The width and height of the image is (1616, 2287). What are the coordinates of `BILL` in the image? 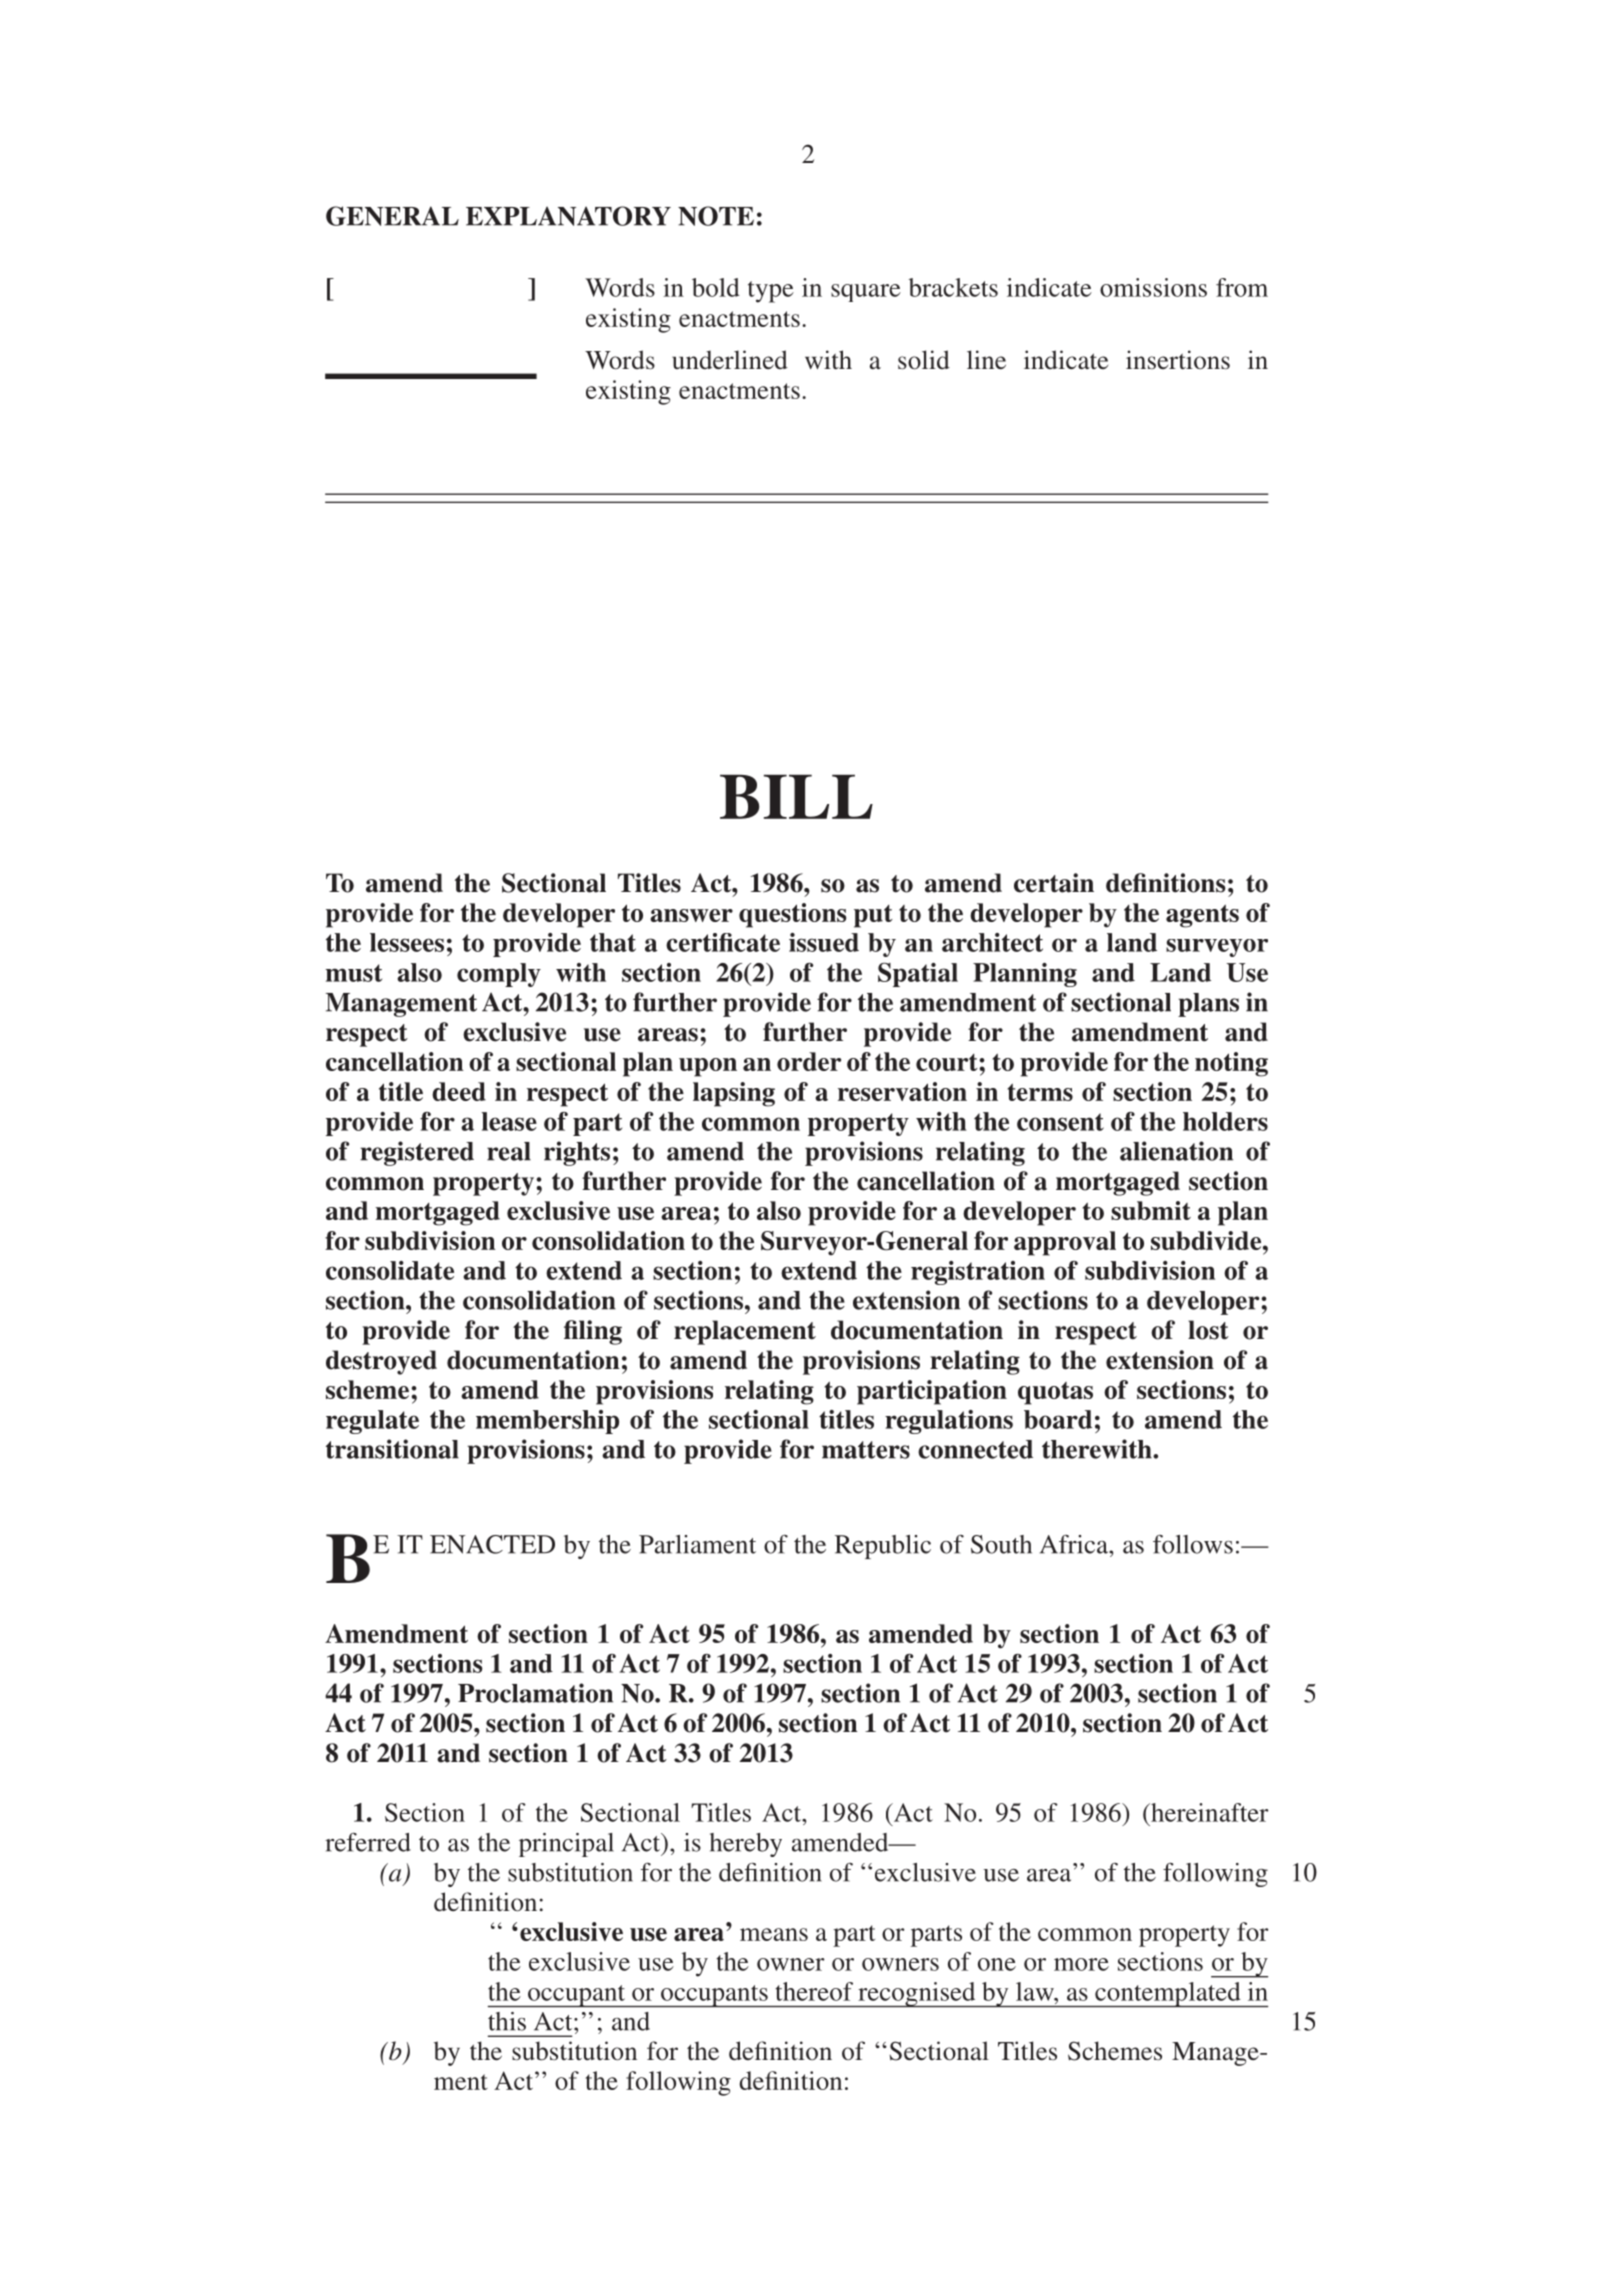 It's located at (796, 797).
